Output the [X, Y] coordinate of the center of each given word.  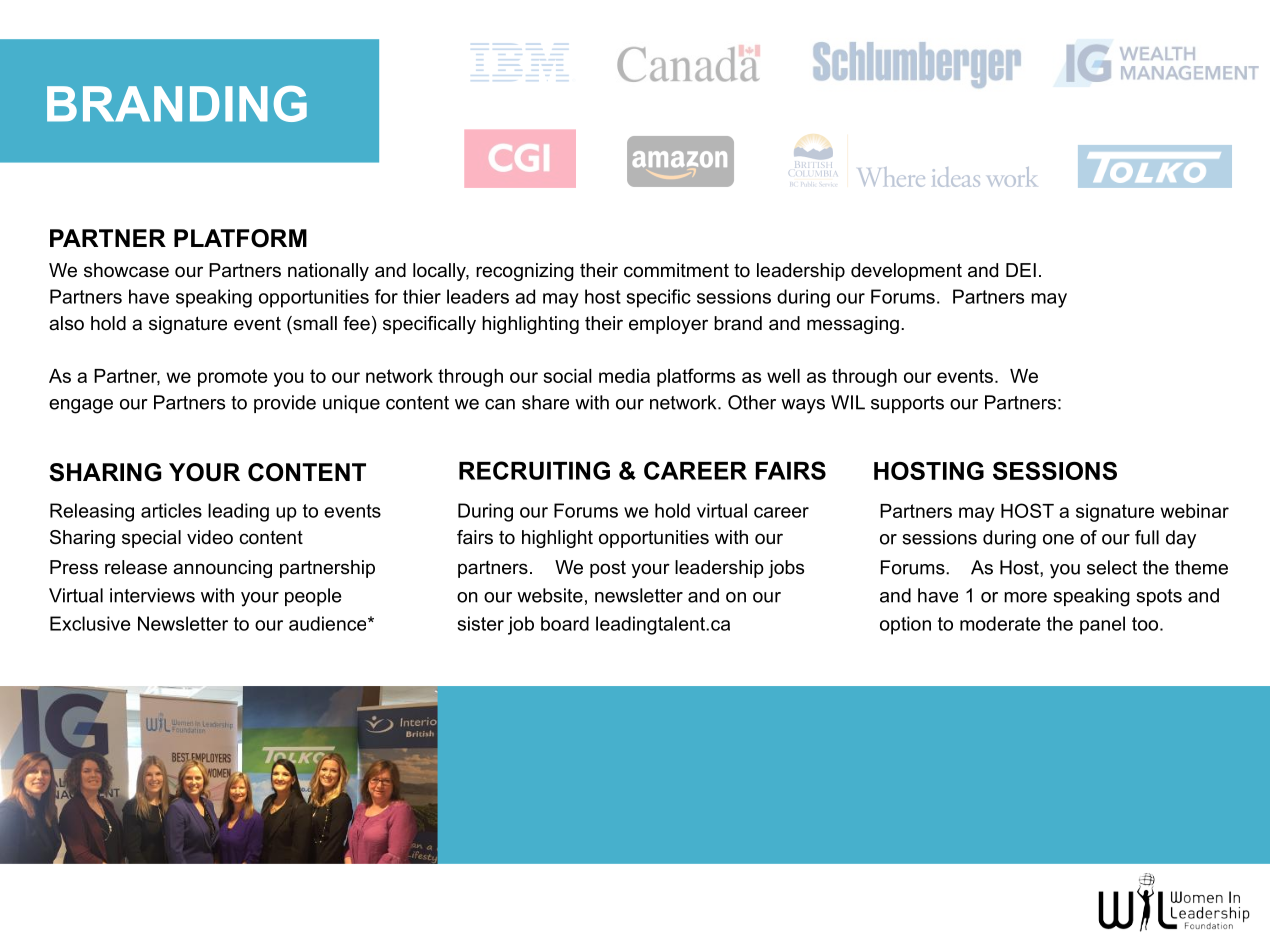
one [1058, 539]
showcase [126, 270]
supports [907, 404]
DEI [1021, 270]
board [565, 623]
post [608, 569]
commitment [676, 270]
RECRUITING [534, 470]
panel [1102, 625]
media [624, 376]
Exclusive [90, 623]
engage [81, 406]
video [210, 537]
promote [233, 378]
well [783, 376]
